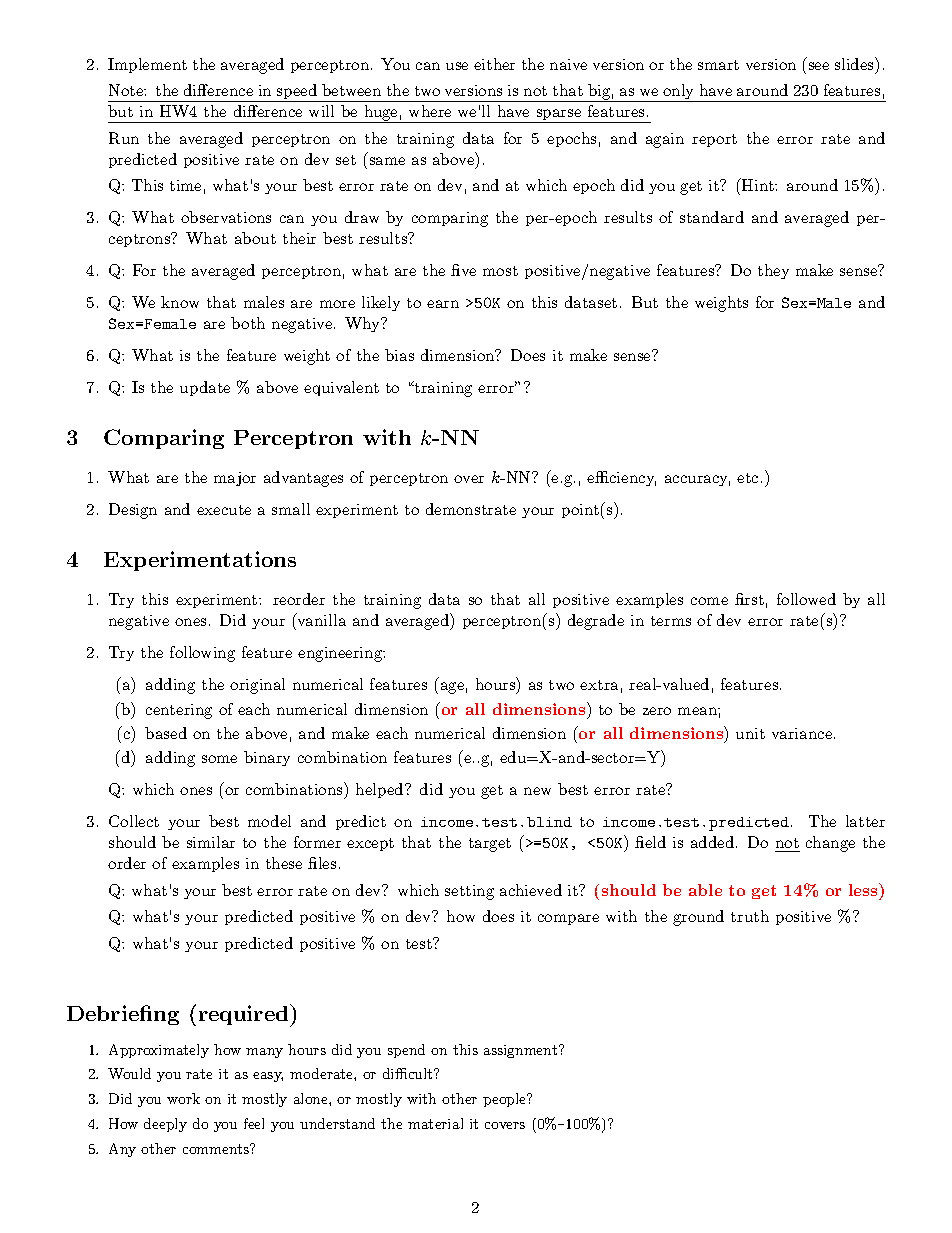 The height and width of the screenshot is (1233, 952). I want to click on major, so click(235, 479).
